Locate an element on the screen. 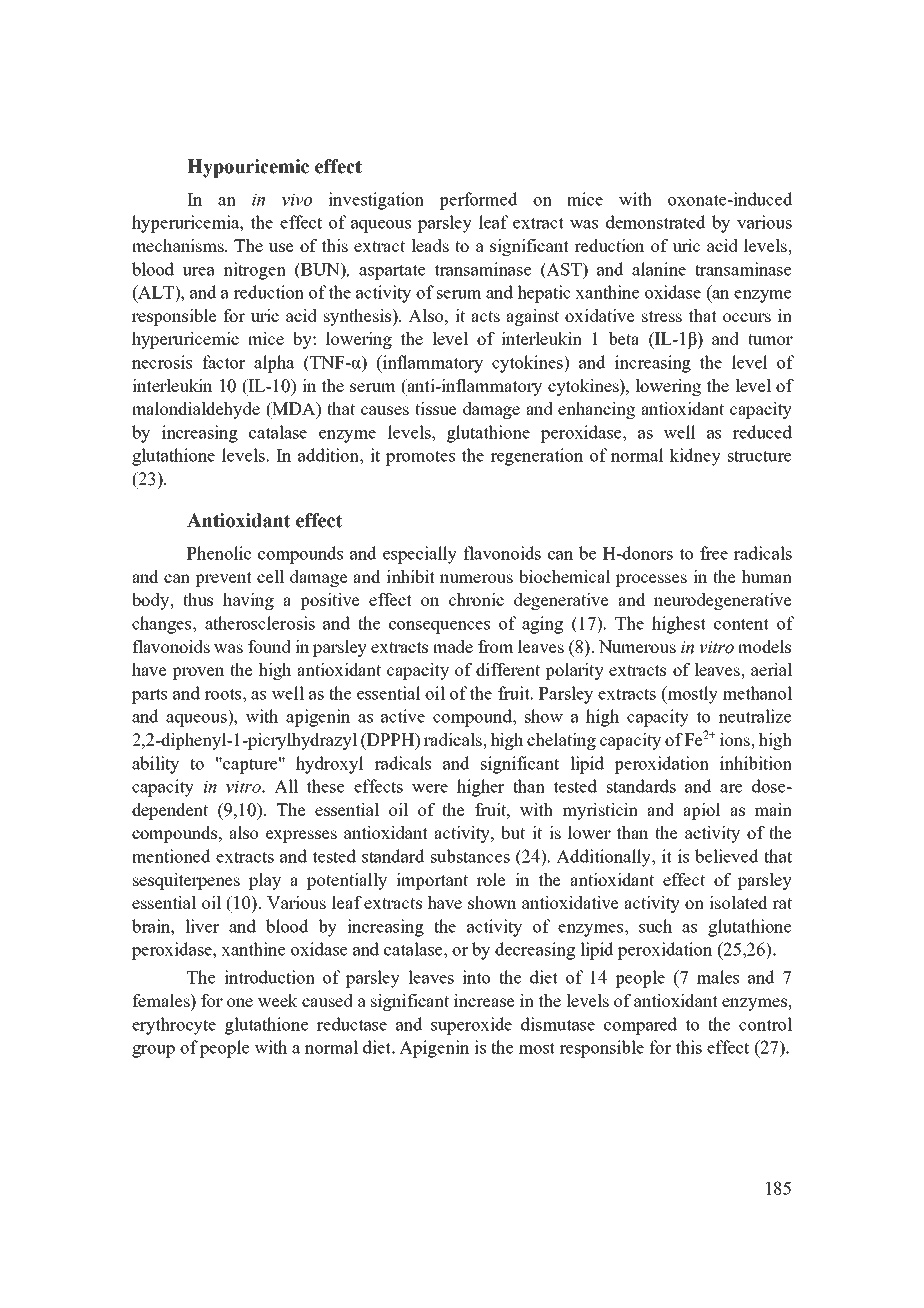 The height and width of the screenshot is (1308, 924). consequences is located at coordinates (439, 627).
